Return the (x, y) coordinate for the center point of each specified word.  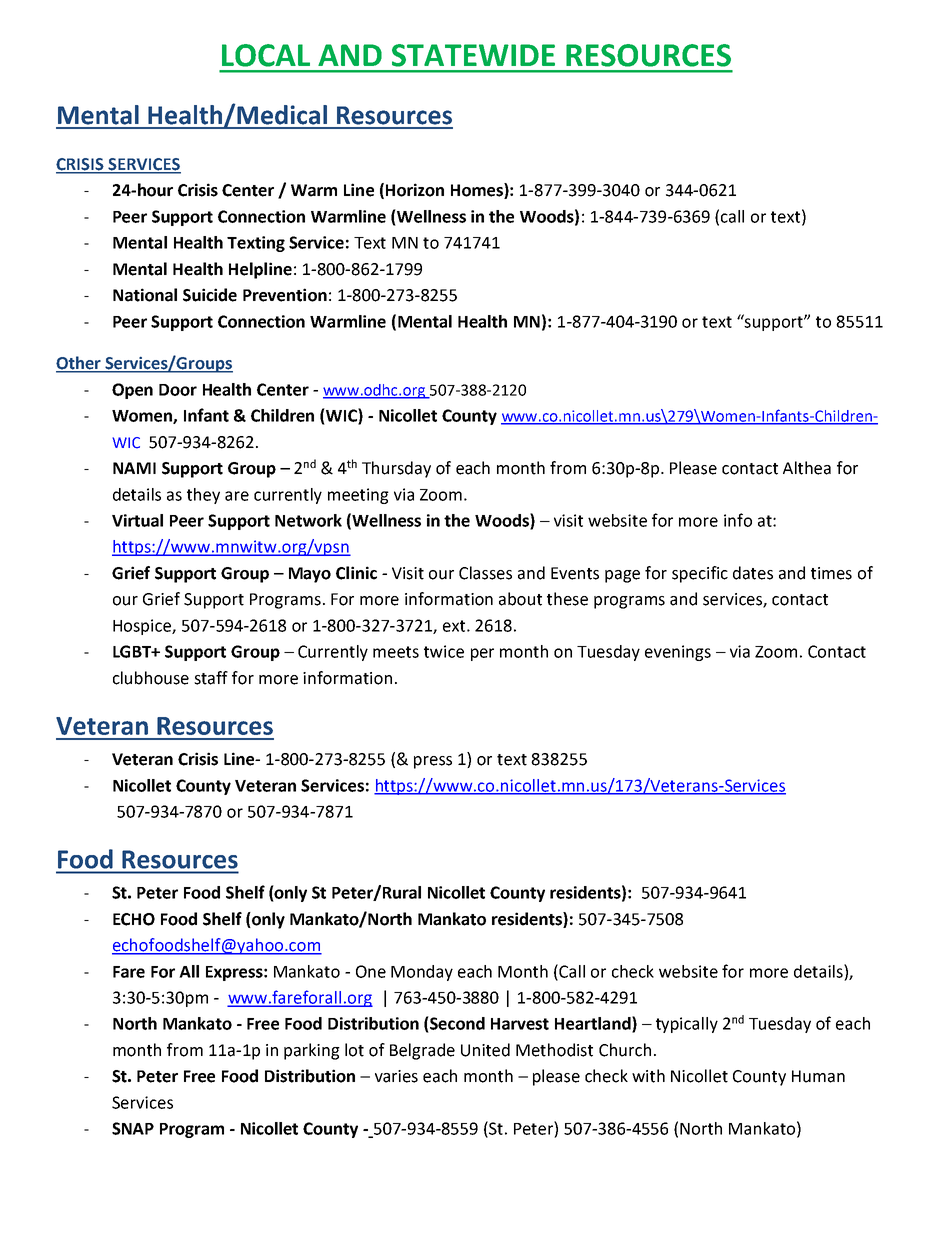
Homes (478, 191)
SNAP (133, 1128)
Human (818, 1076)
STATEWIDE (473, 55)
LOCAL (266, 55)
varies (396, 1076)
